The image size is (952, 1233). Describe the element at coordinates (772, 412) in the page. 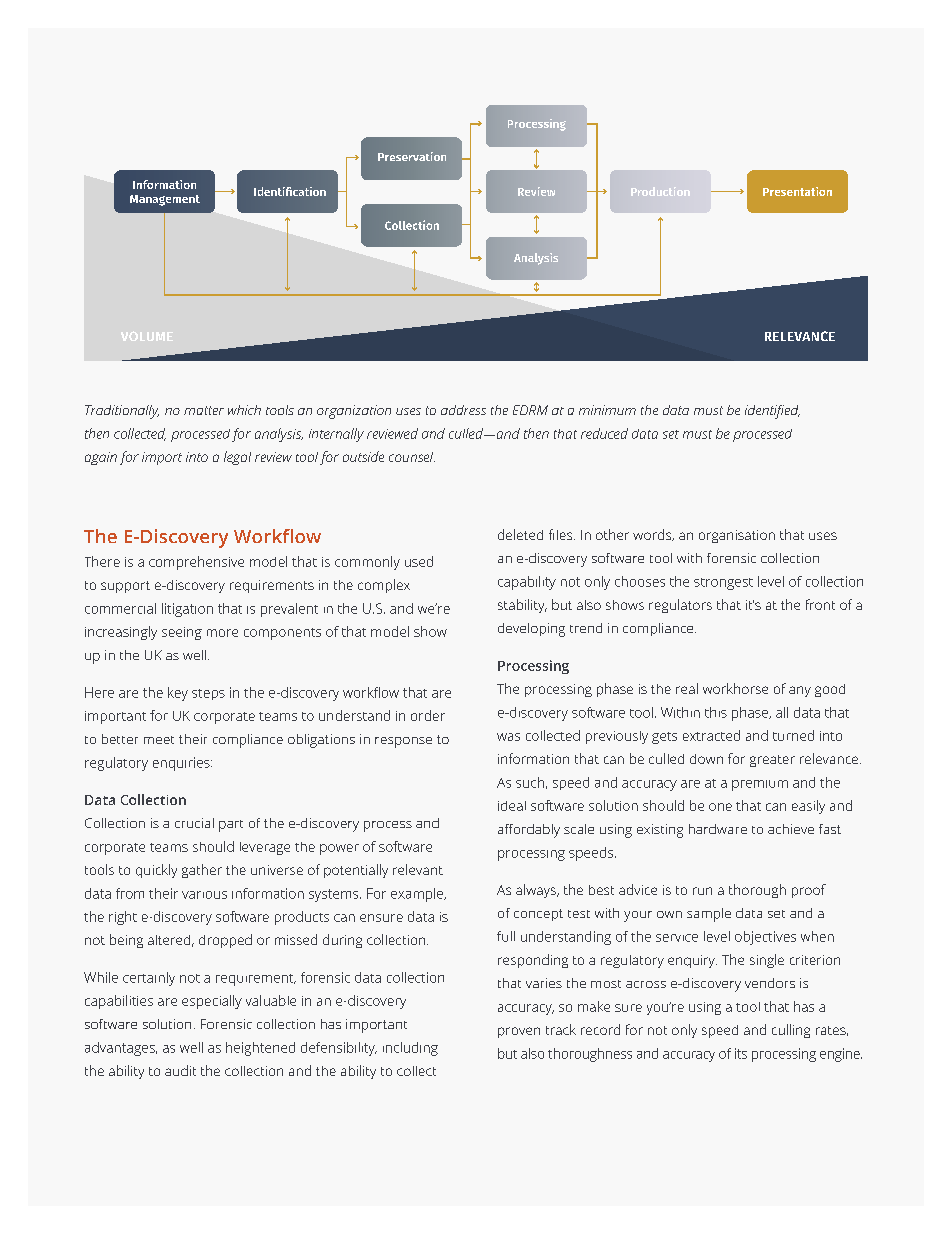

I see `identified` at that location.
